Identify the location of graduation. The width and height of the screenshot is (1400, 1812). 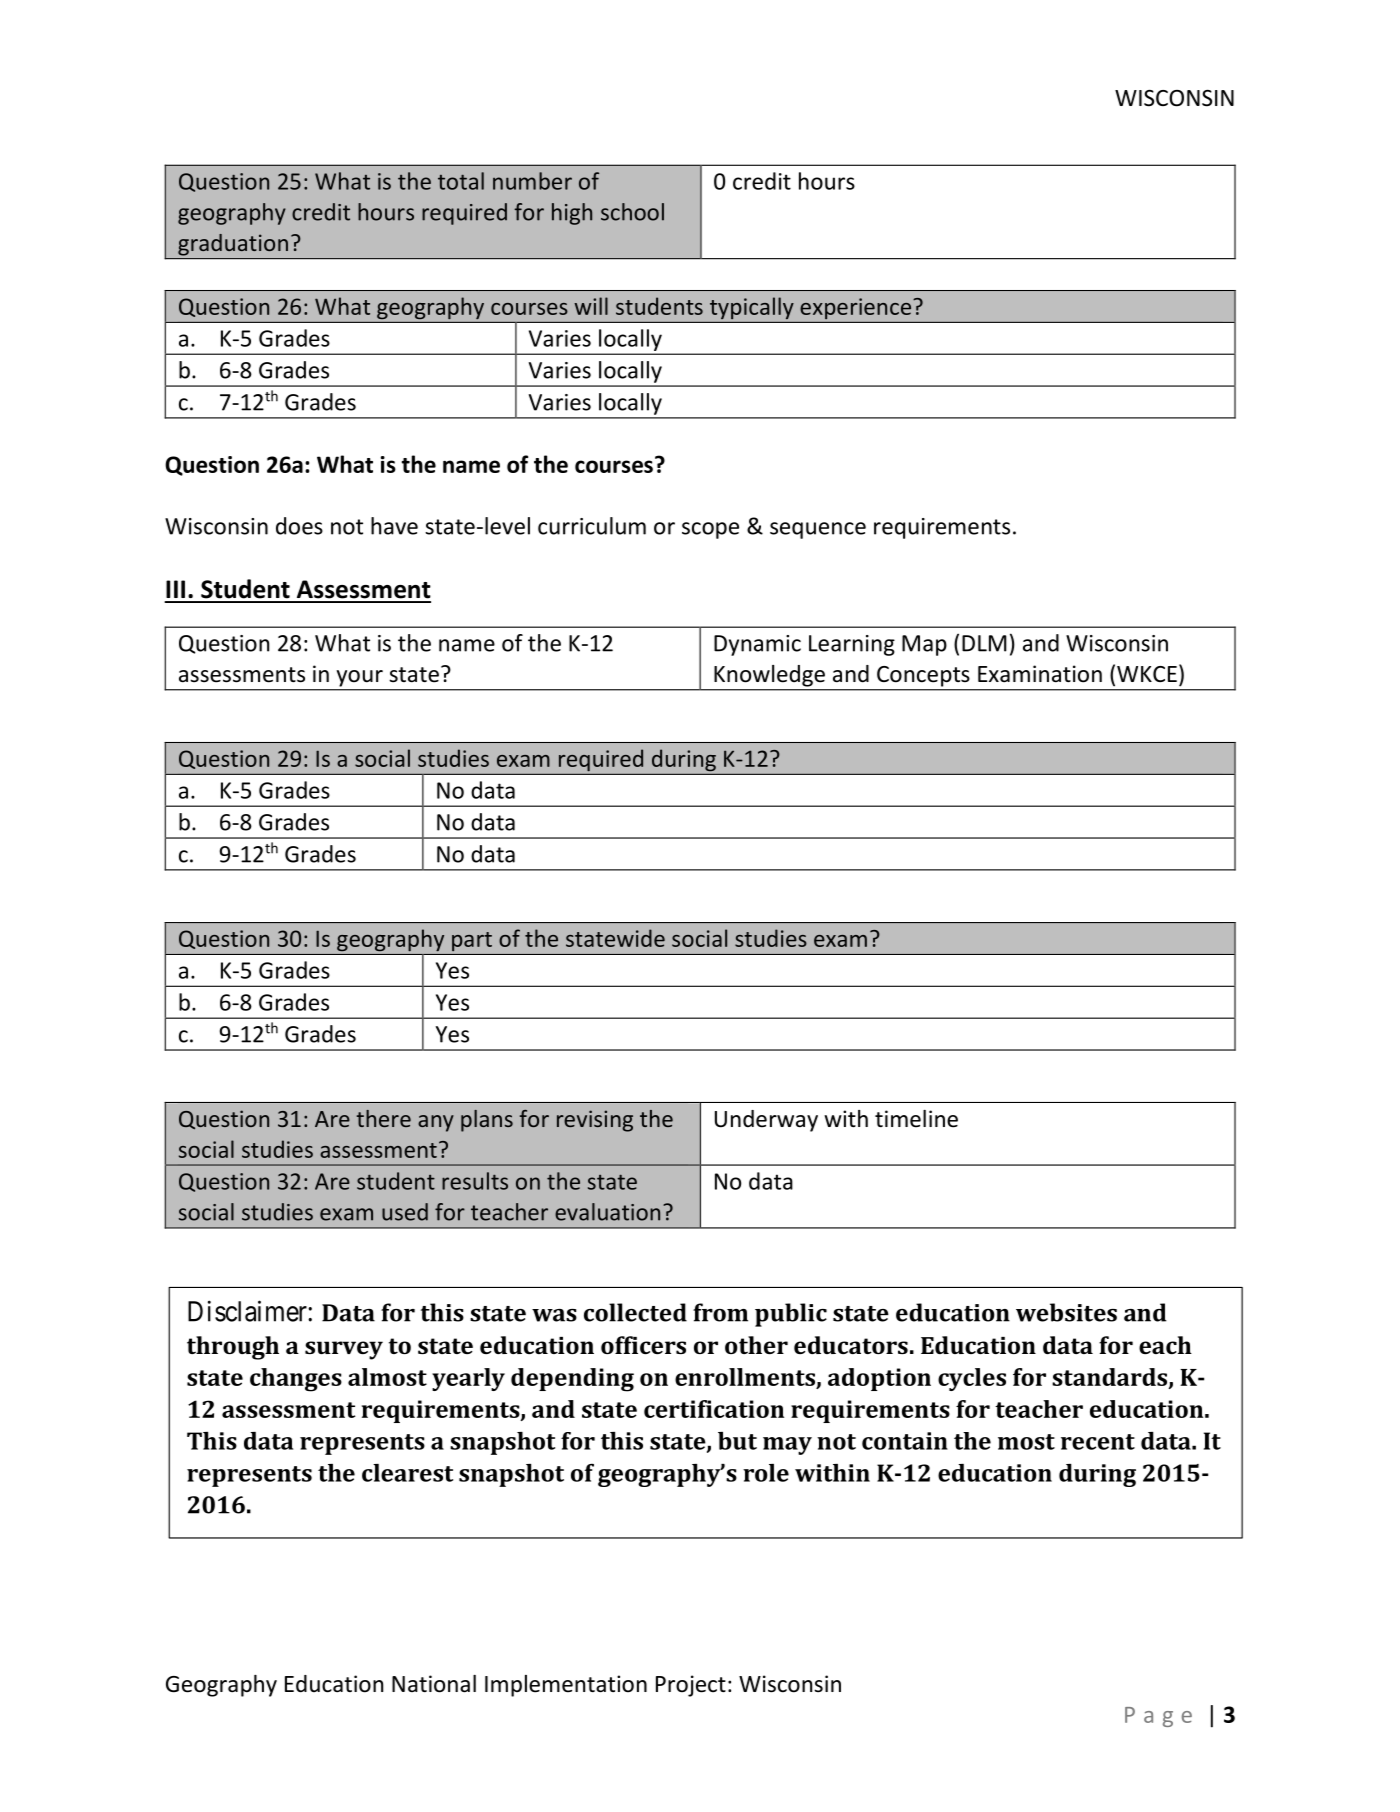
(233, 245).
